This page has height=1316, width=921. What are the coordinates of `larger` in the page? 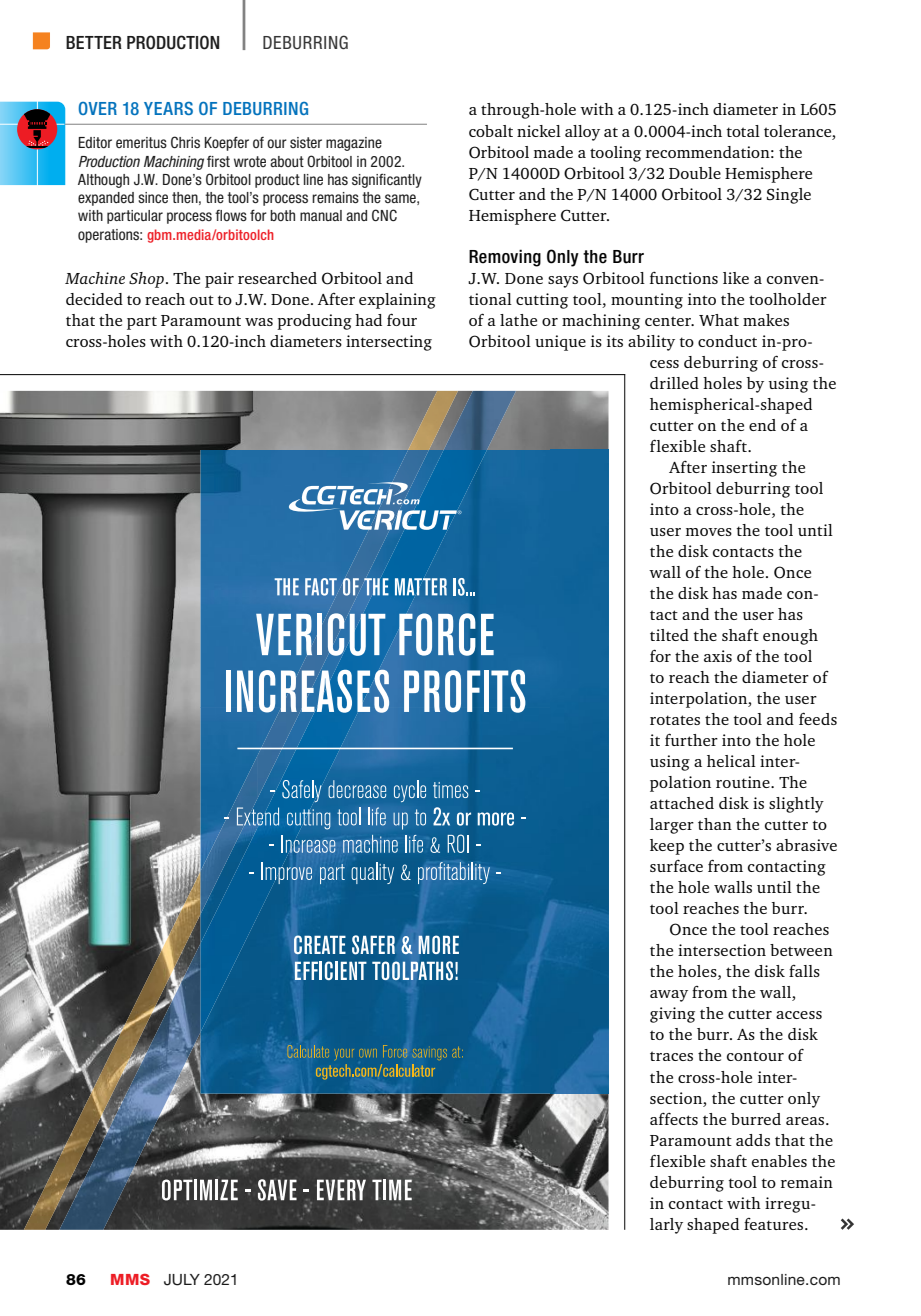 It's located at (672, 826).
